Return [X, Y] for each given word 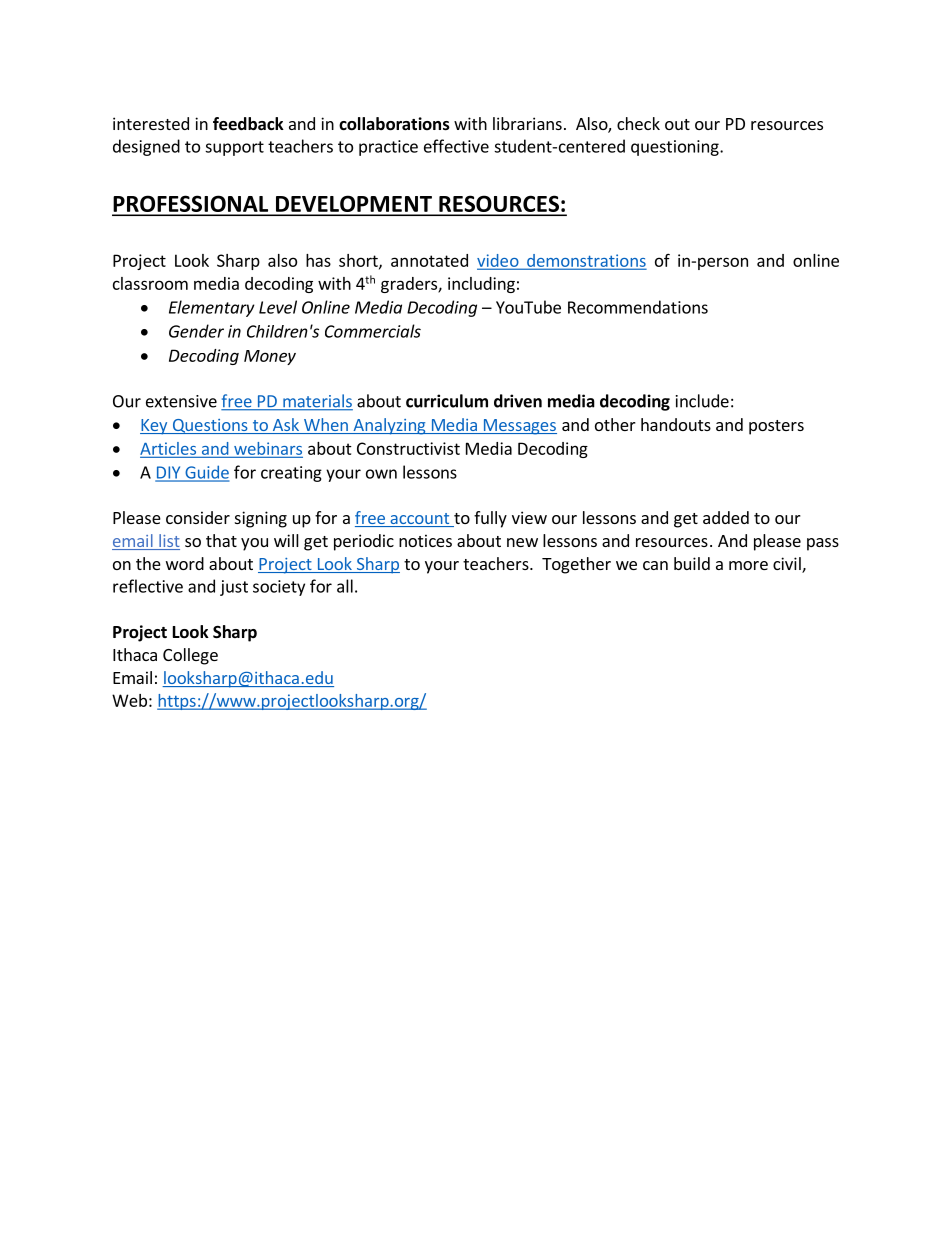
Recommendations [638, 307]
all [345, 586]
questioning [676, 148]
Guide [206, 473]
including [481, 285]
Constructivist [408, 448]
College [190, 656]
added [726, 517]
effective [456, 146]
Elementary [212, 308]
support [234, 148]
